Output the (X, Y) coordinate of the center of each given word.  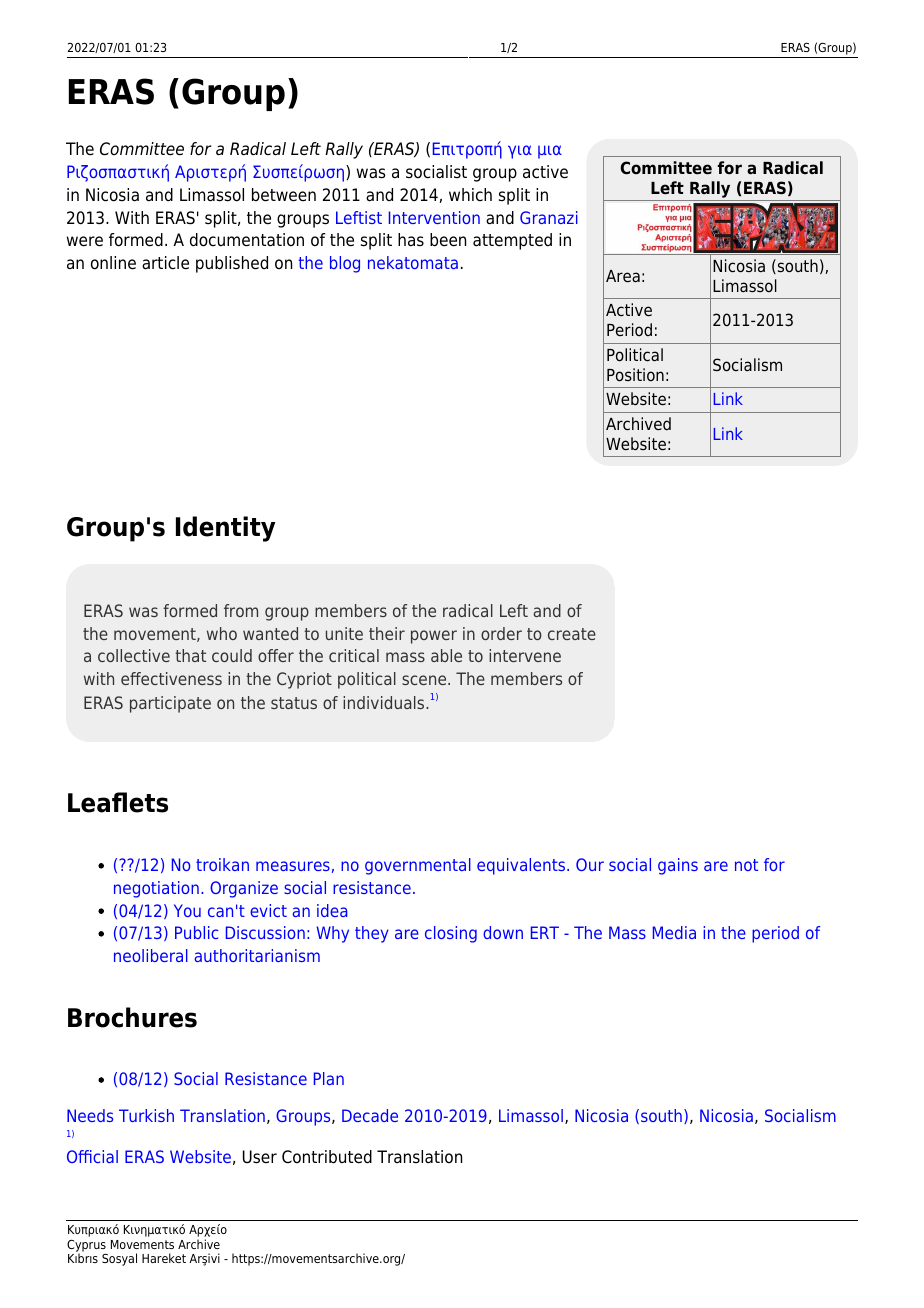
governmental (418, 866)
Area (623, 276)
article (165, 263)
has (411, 239)
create (572, 634)
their (387, 633)
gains (678, 866)
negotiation (156, 889)
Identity (225, 529)
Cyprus (86, 1247)
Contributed (327, 1157)
